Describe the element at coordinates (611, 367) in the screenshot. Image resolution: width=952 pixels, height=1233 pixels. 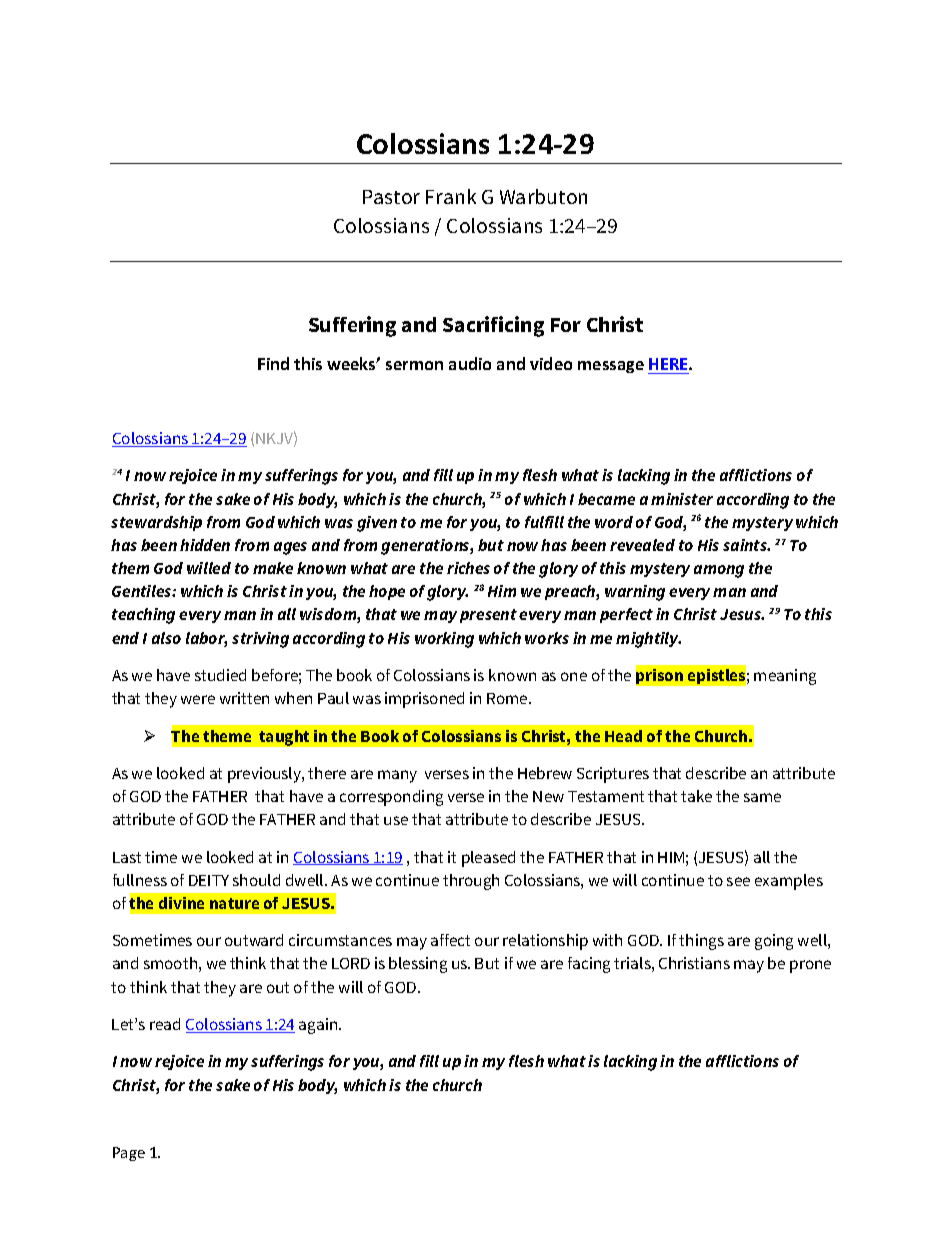
I see `message` at that location.
